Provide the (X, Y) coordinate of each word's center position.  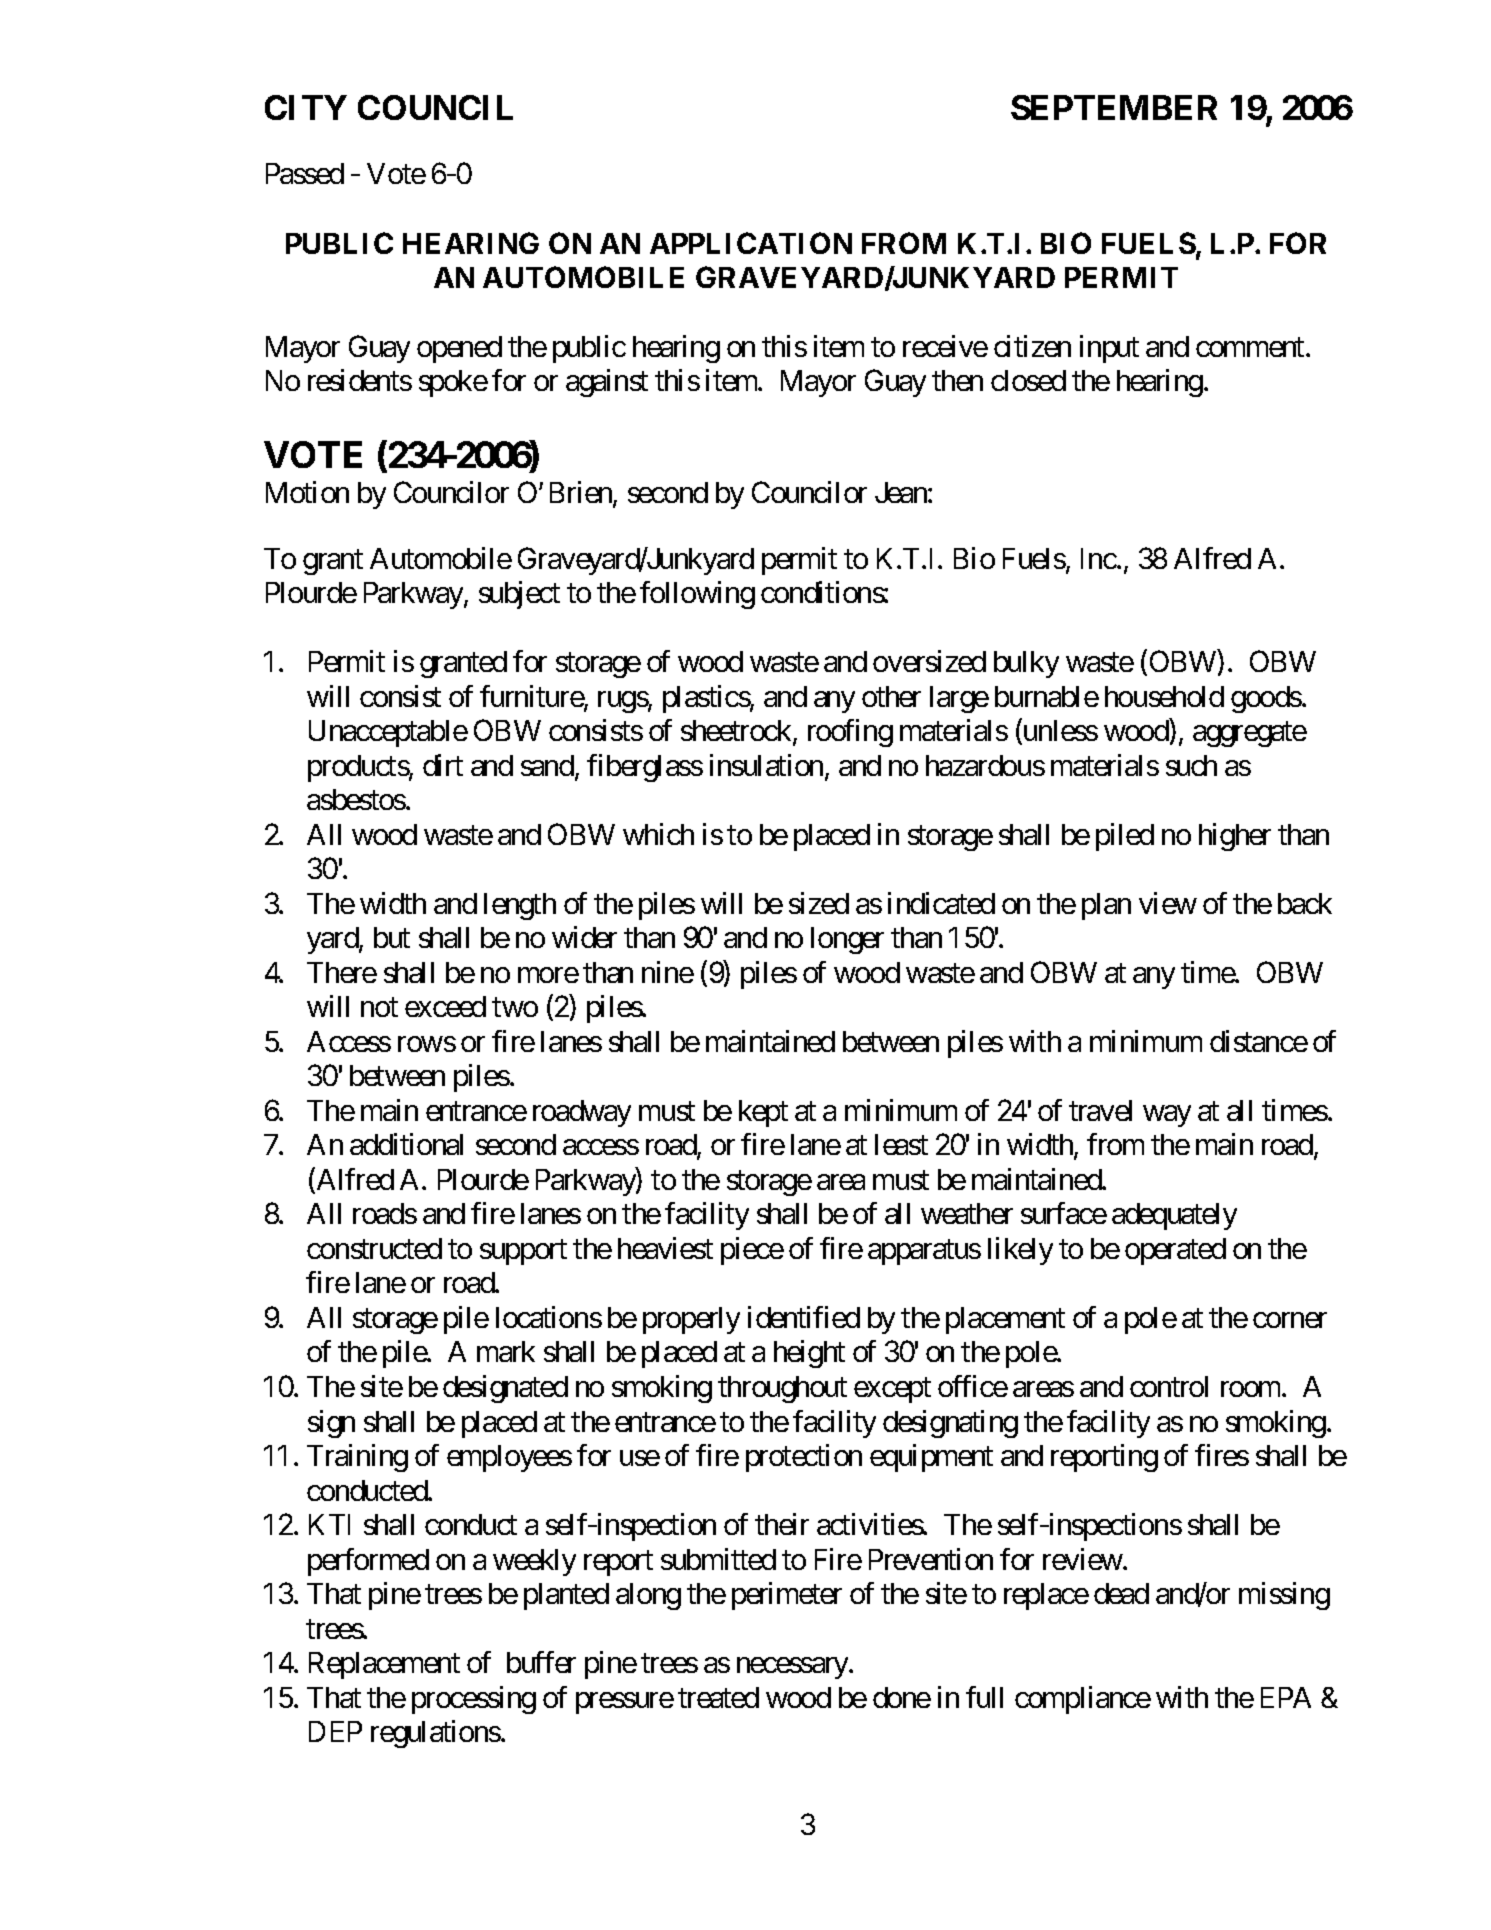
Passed (305, 173)
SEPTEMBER (1114, 107)
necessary (793, 1668)
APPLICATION (751, 243)
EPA (1286, 1697)
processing (474, 1700)
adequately (1174, 1216)
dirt (443, 765)
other (891, 696)
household (1164, 696)
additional (406, 1144)
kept (763, 1113)
